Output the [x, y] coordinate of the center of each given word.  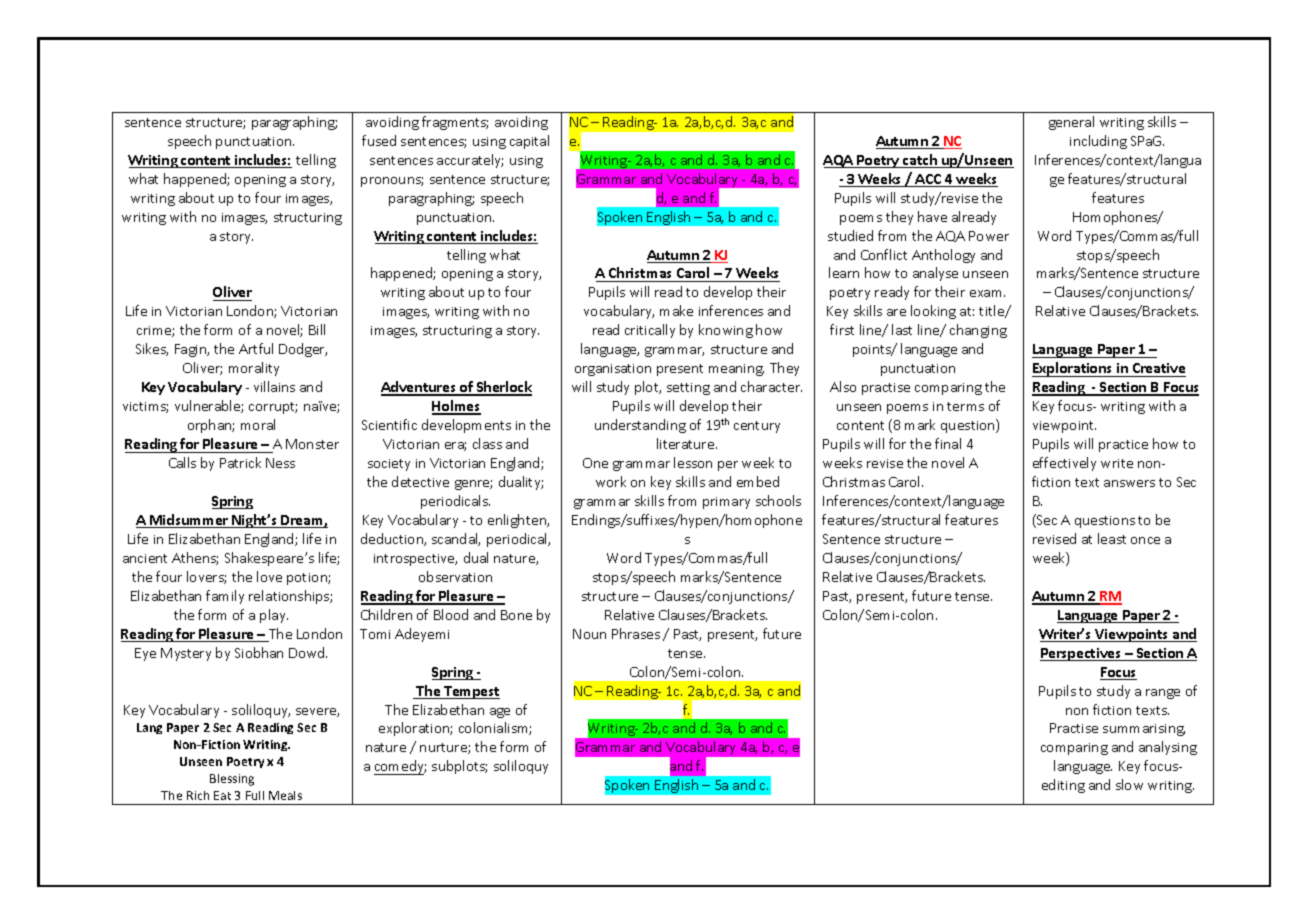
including [1098, 142]
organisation [613, 370]
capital [529, 142]
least [1112, 538]
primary [726, 503]
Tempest [471, 692]
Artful [256, 348]
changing [978, 331]
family [225, 597]
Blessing [232, 780]
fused [379, 140]
